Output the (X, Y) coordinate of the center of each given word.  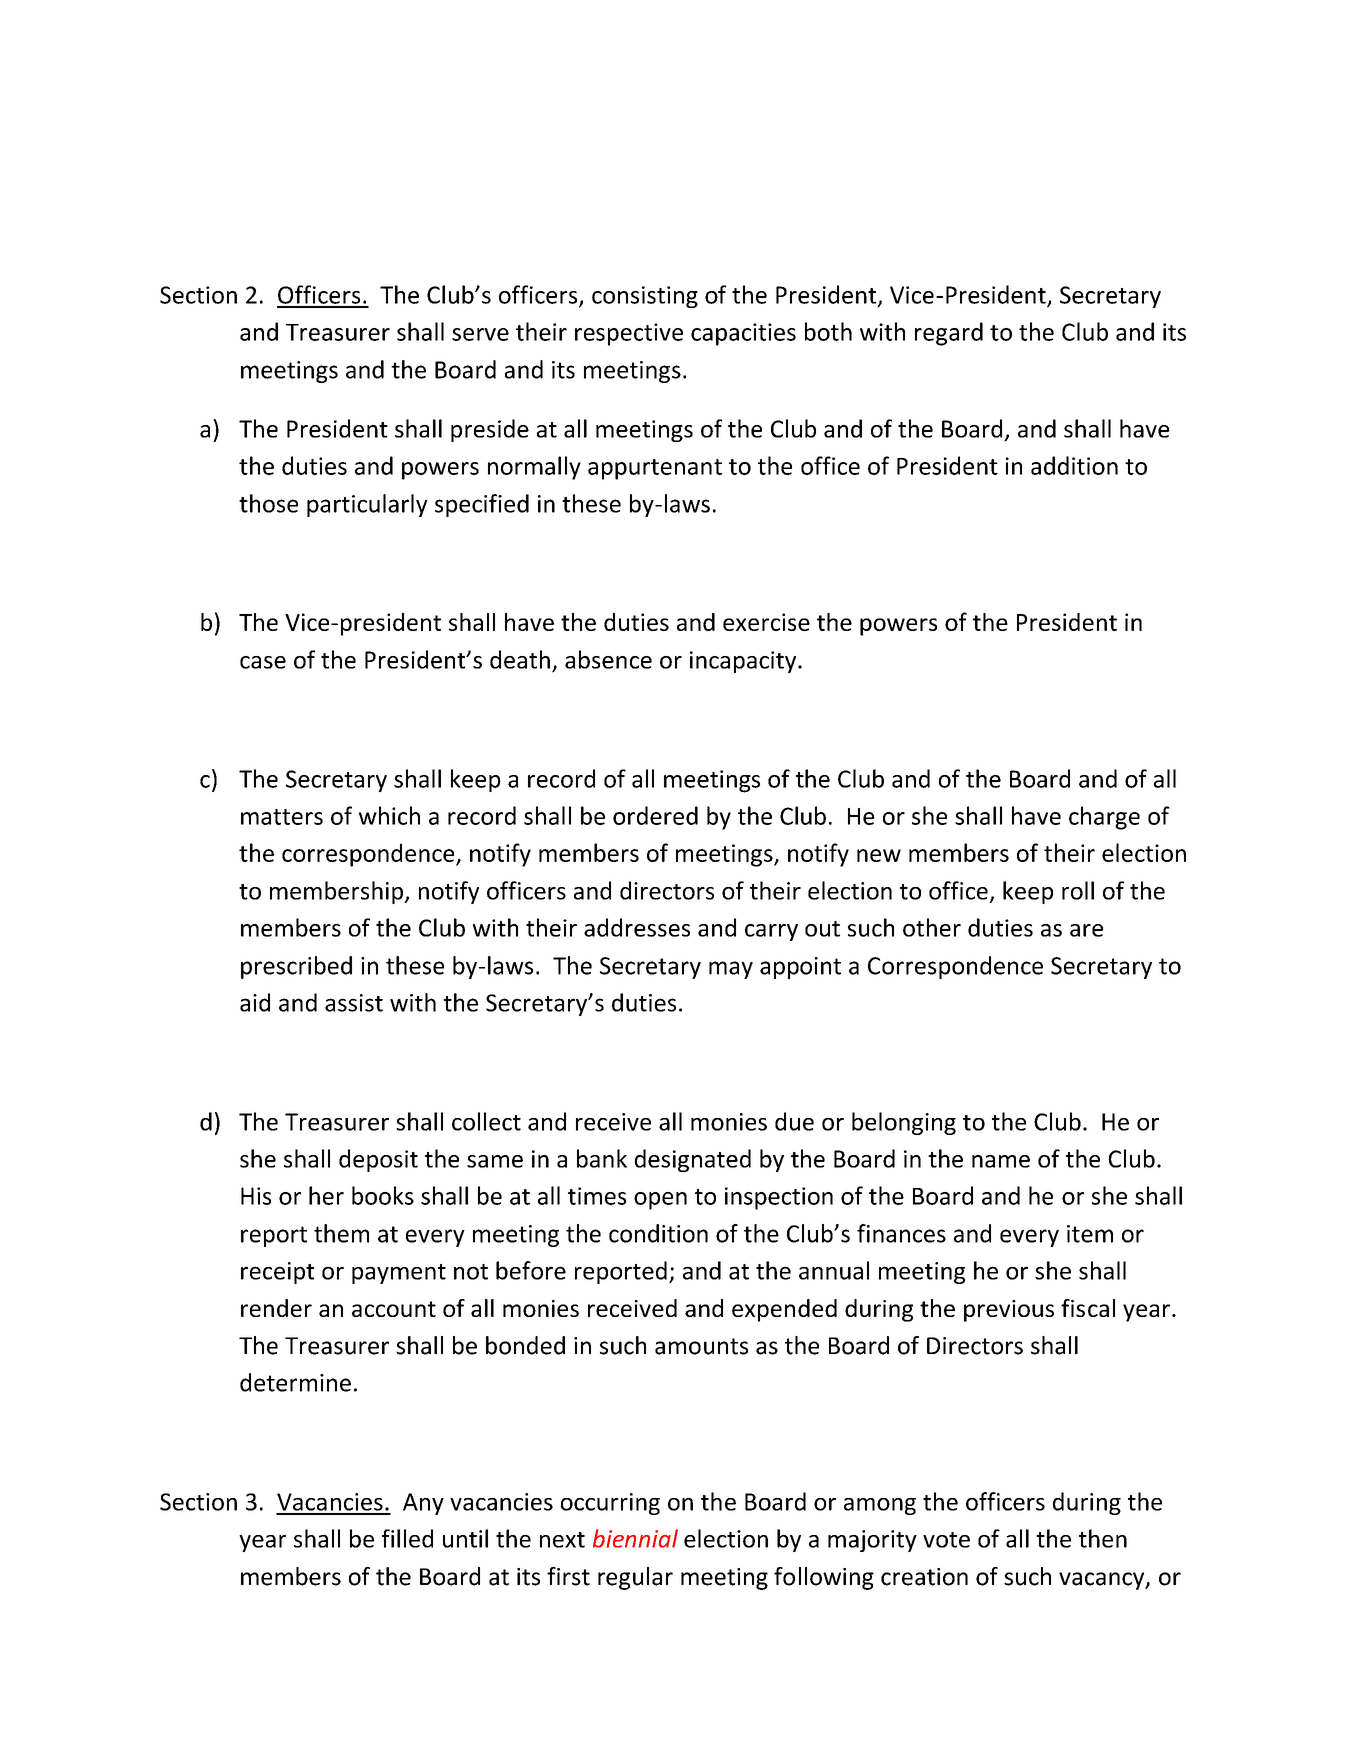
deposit (378, 1160)
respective (629, 334)
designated (693, 1160)
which (389, 815)
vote (946, 1540)
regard (949, 334)
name (1001, 1161)
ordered (655, 815)
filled (407, 1538)
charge (1104, 818)
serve (480, 334)
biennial (635, 1538)
